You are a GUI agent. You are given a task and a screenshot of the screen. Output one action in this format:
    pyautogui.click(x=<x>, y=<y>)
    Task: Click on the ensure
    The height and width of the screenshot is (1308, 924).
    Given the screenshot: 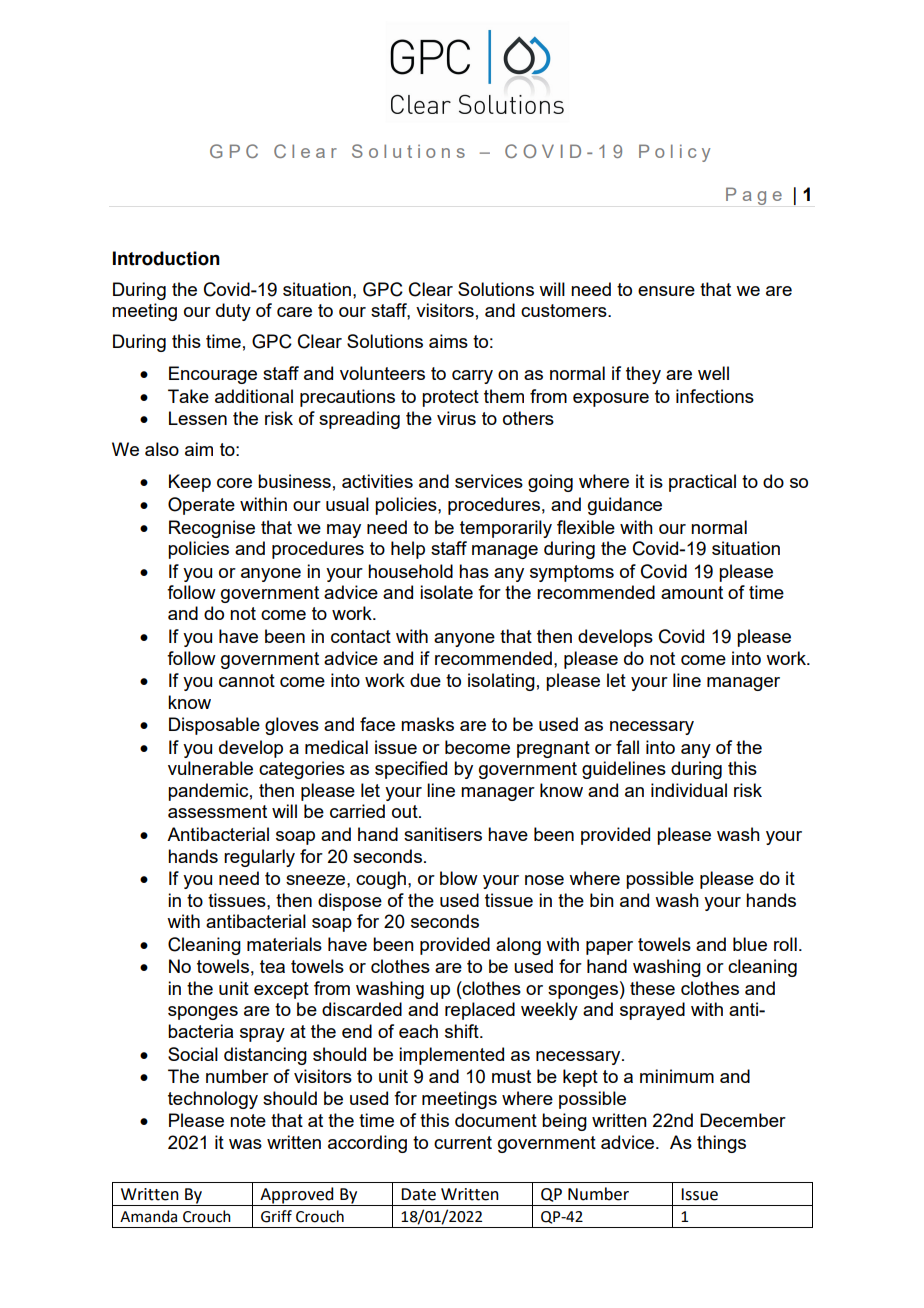 What is the action you would take?
    pyautogui.click(x=666, y=291)
